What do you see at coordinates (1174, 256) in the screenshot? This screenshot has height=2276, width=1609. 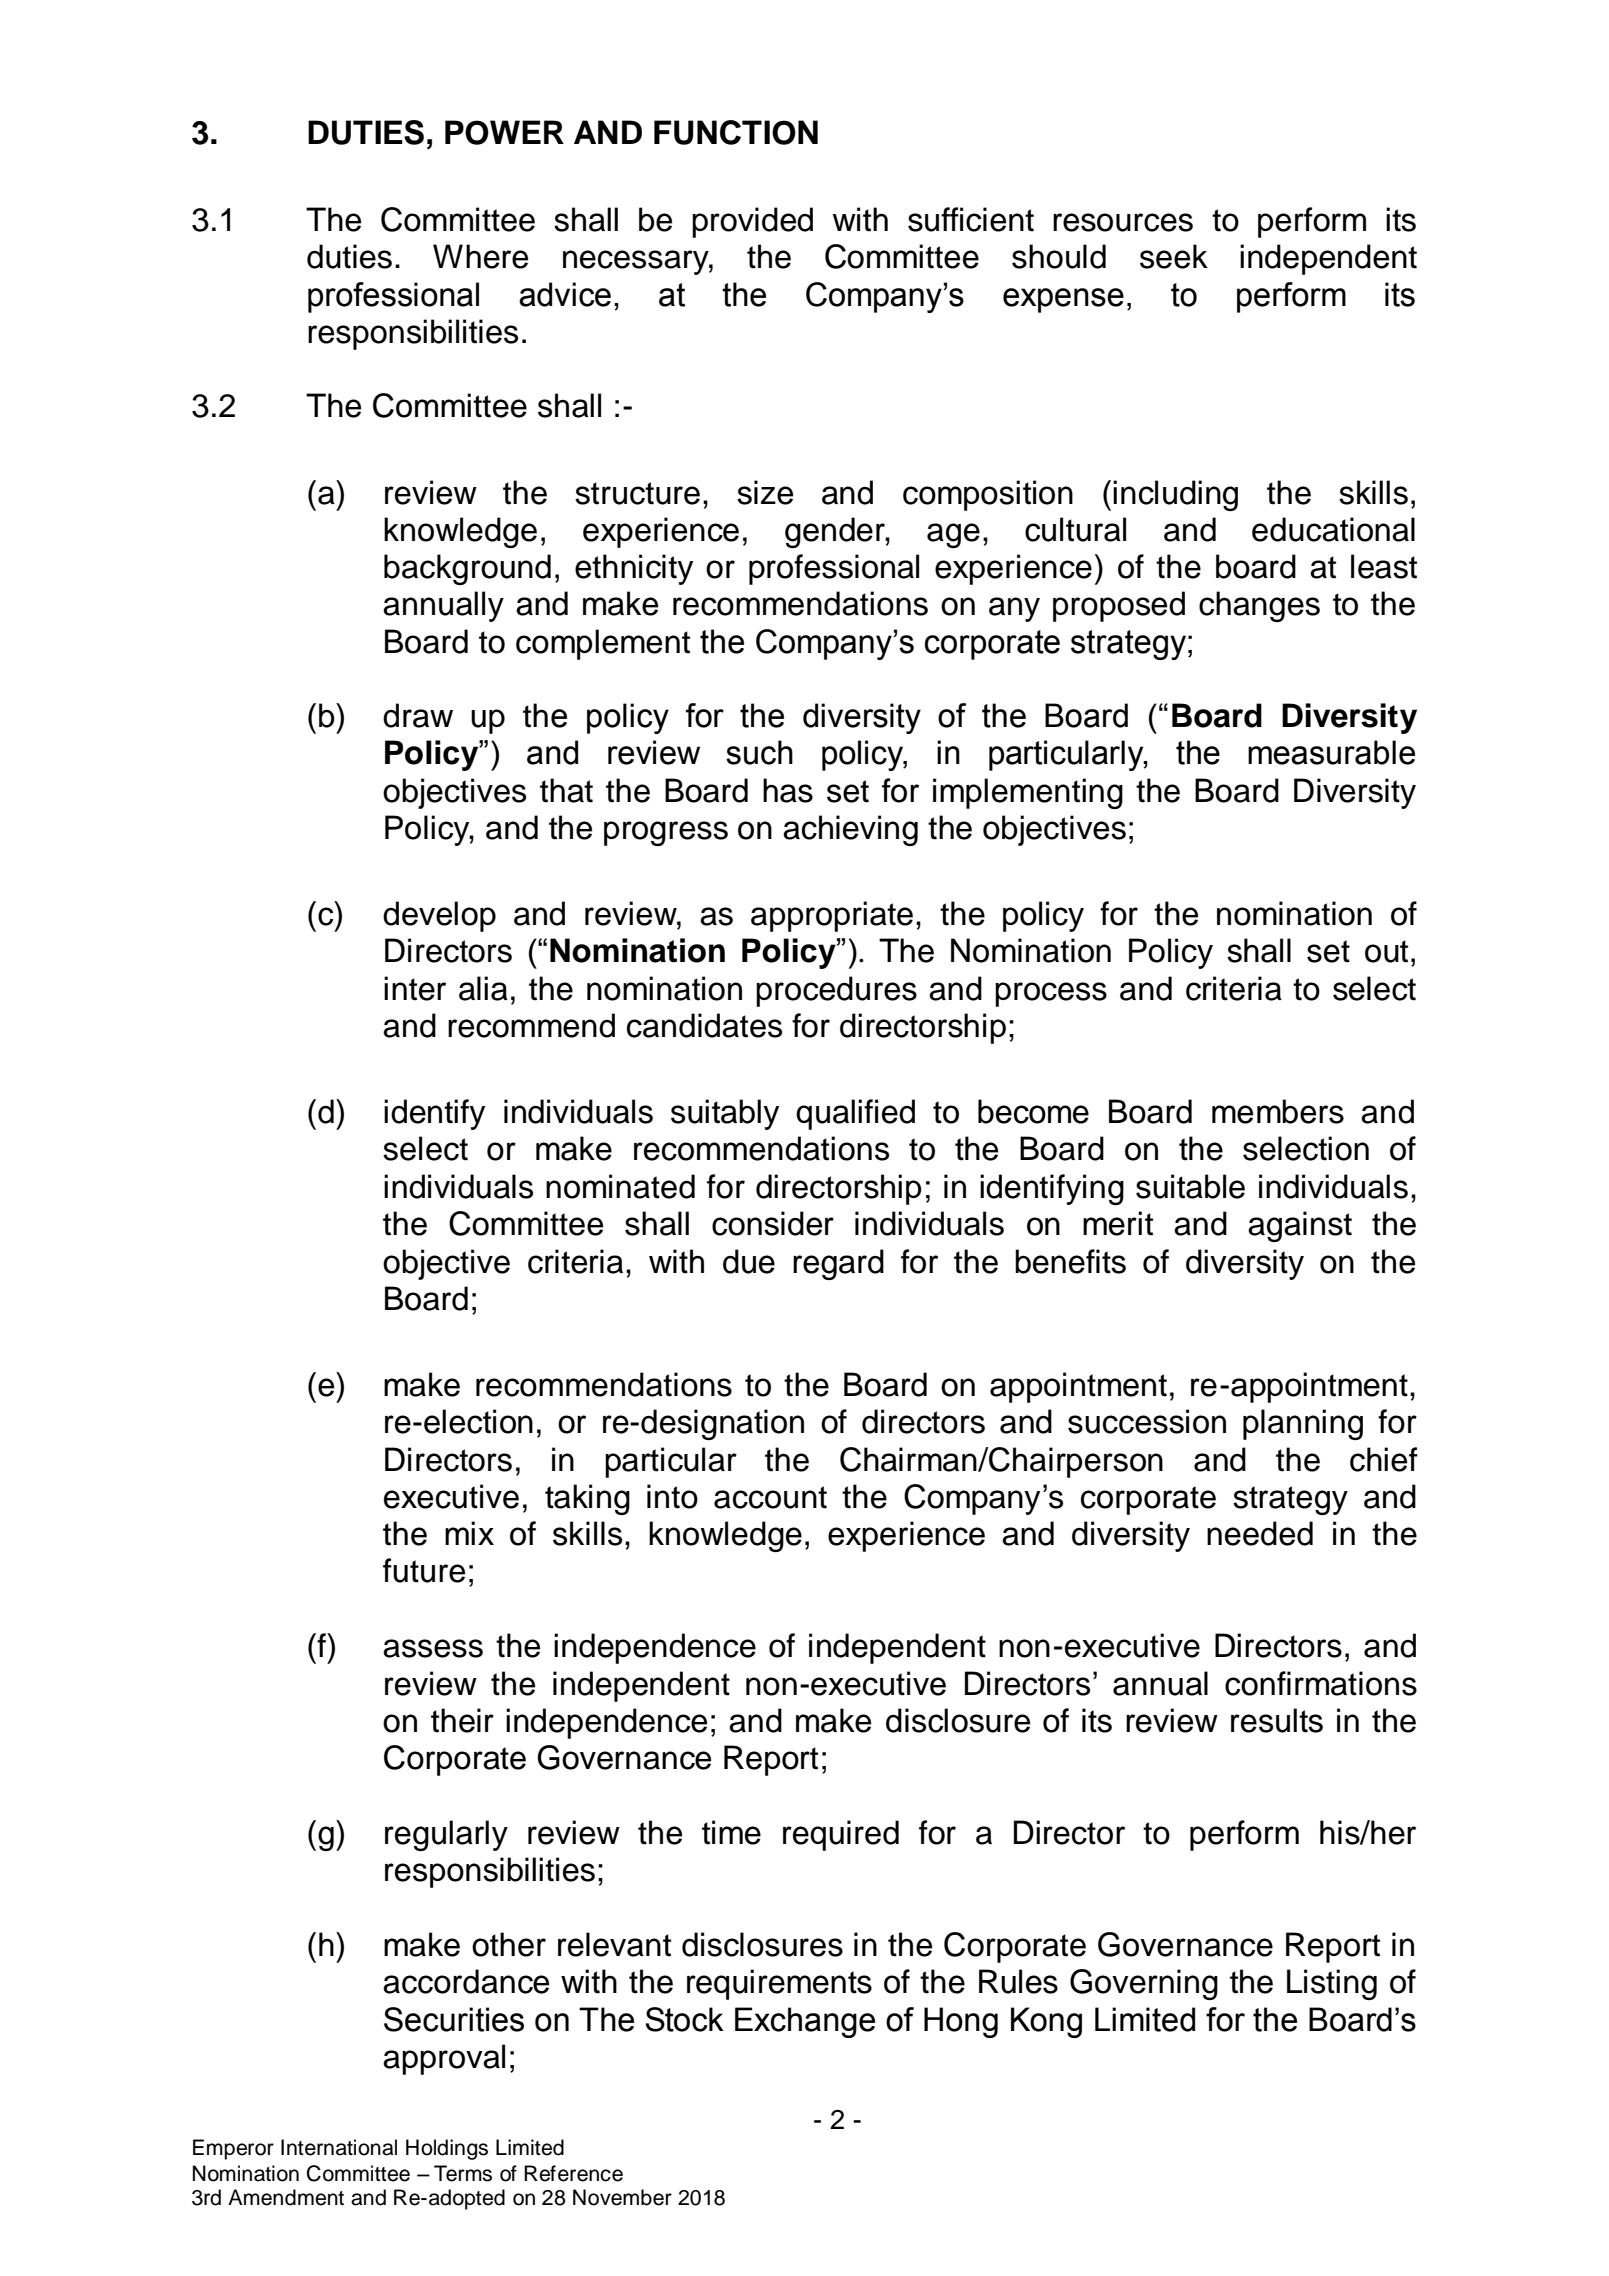 I see `seek` at bounding box center [1174, 256].
